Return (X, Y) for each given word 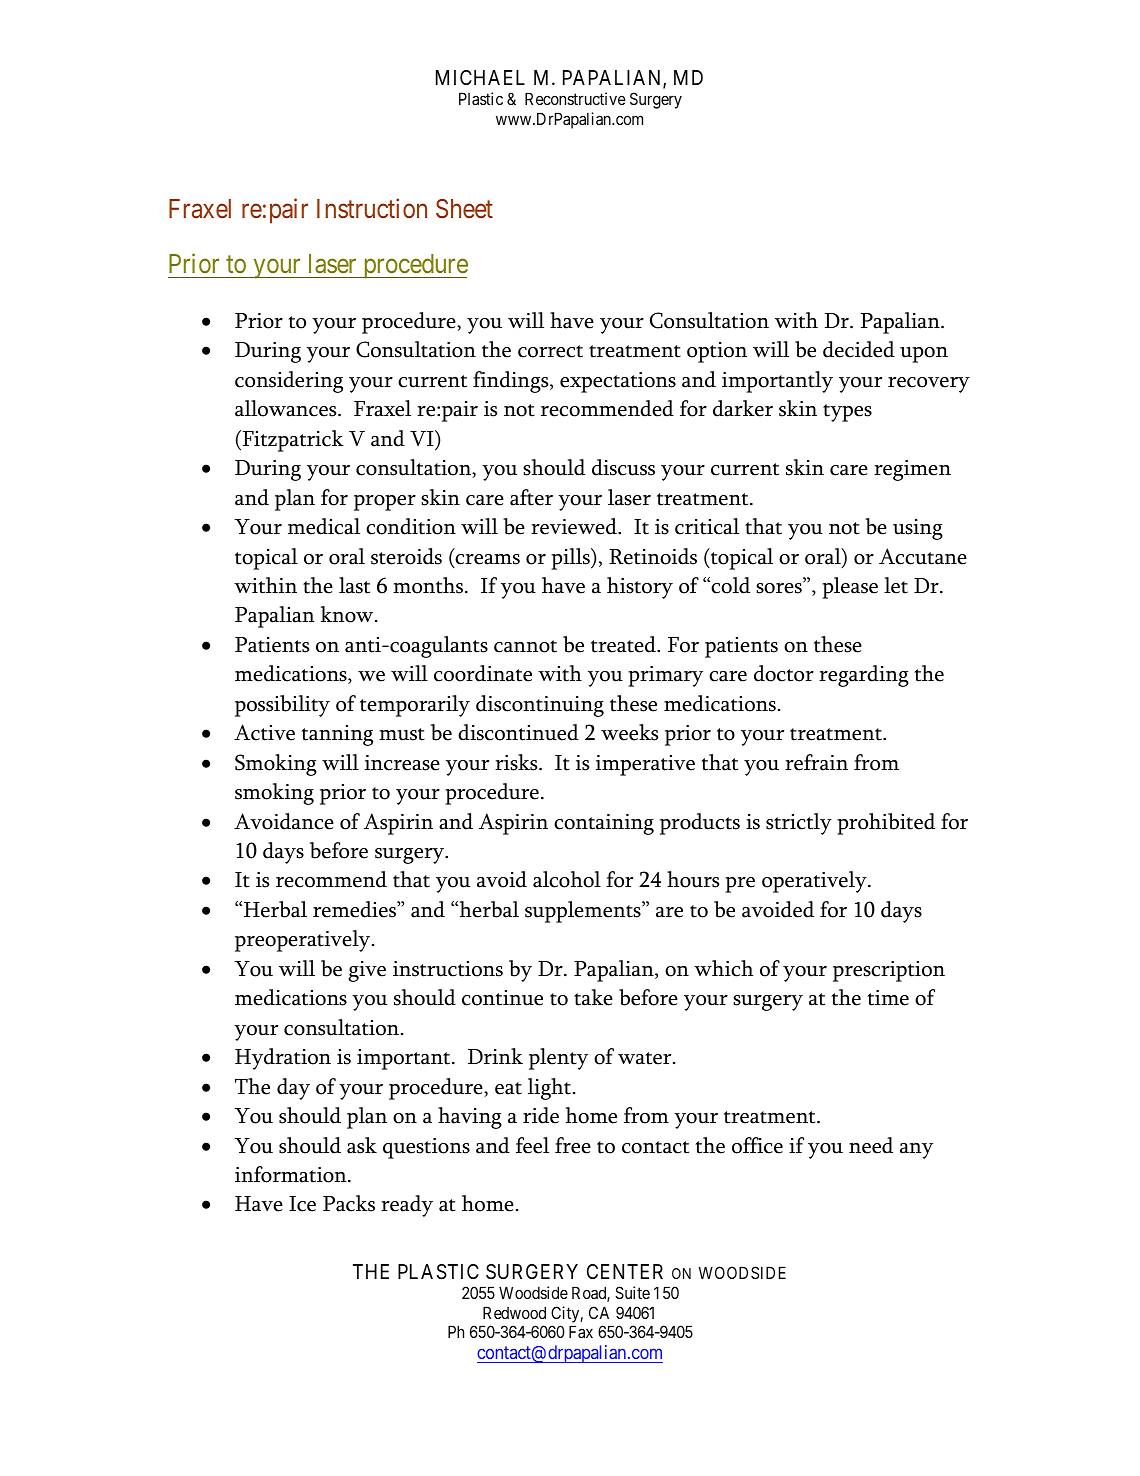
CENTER (625, 1271)
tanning (337, 735)
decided (859, 349)
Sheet (464, 209)
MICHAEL (480, 77)
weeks (629, 732)
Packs (349, 1203)
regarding (864, 676)
